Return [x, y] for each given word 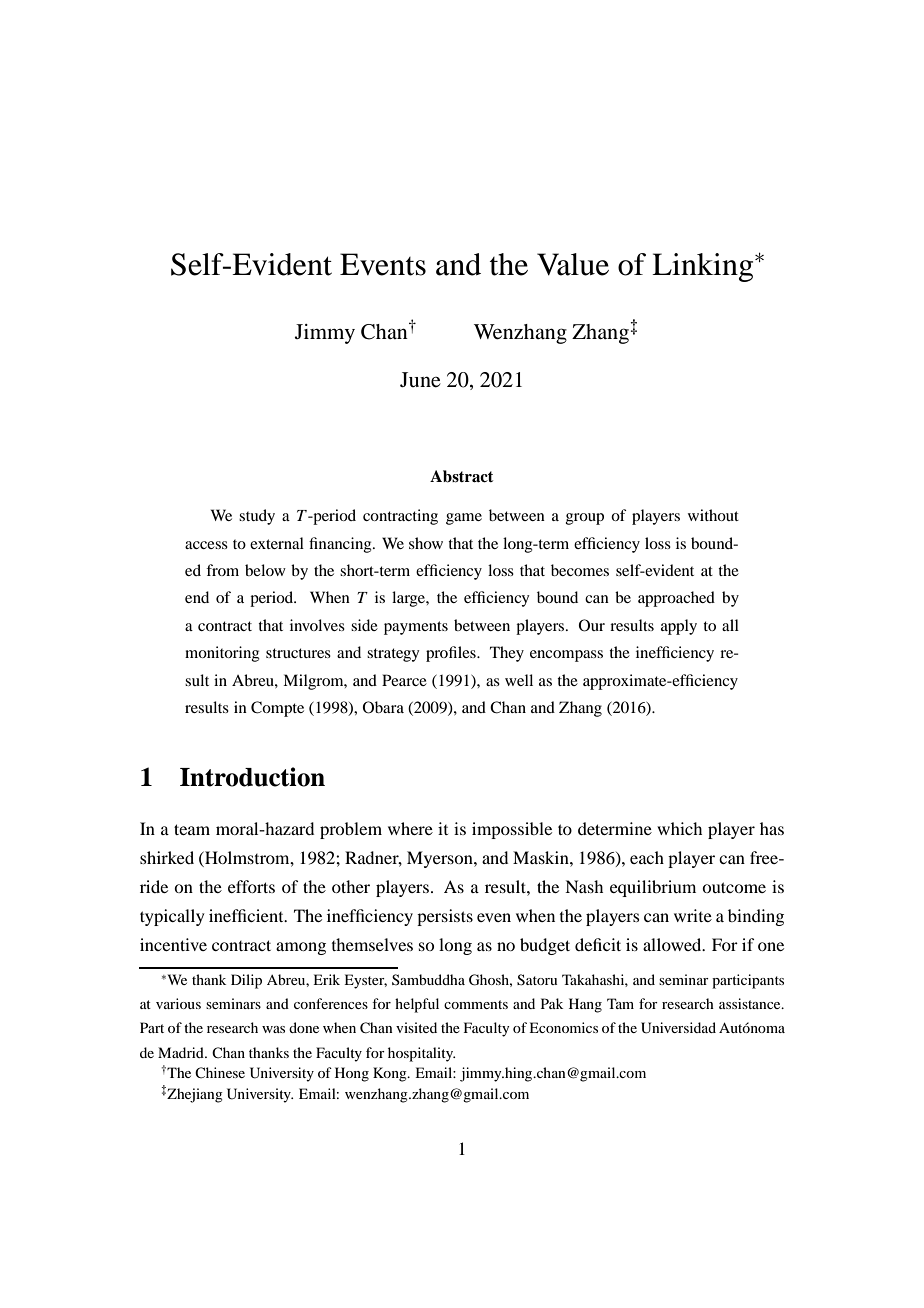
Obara [383, 707]
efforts [251, 886]
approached [676, 599]
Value [573, 264]
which [679, 828]
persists [445, 917]
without [713, 515]
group [585, 519]
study [257, 517]
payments [416, 628]
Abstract [461, 476]
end [197, 597]
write [693, 915]
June [420, 380]
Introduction [252, 777]
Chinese [220, 1072]
